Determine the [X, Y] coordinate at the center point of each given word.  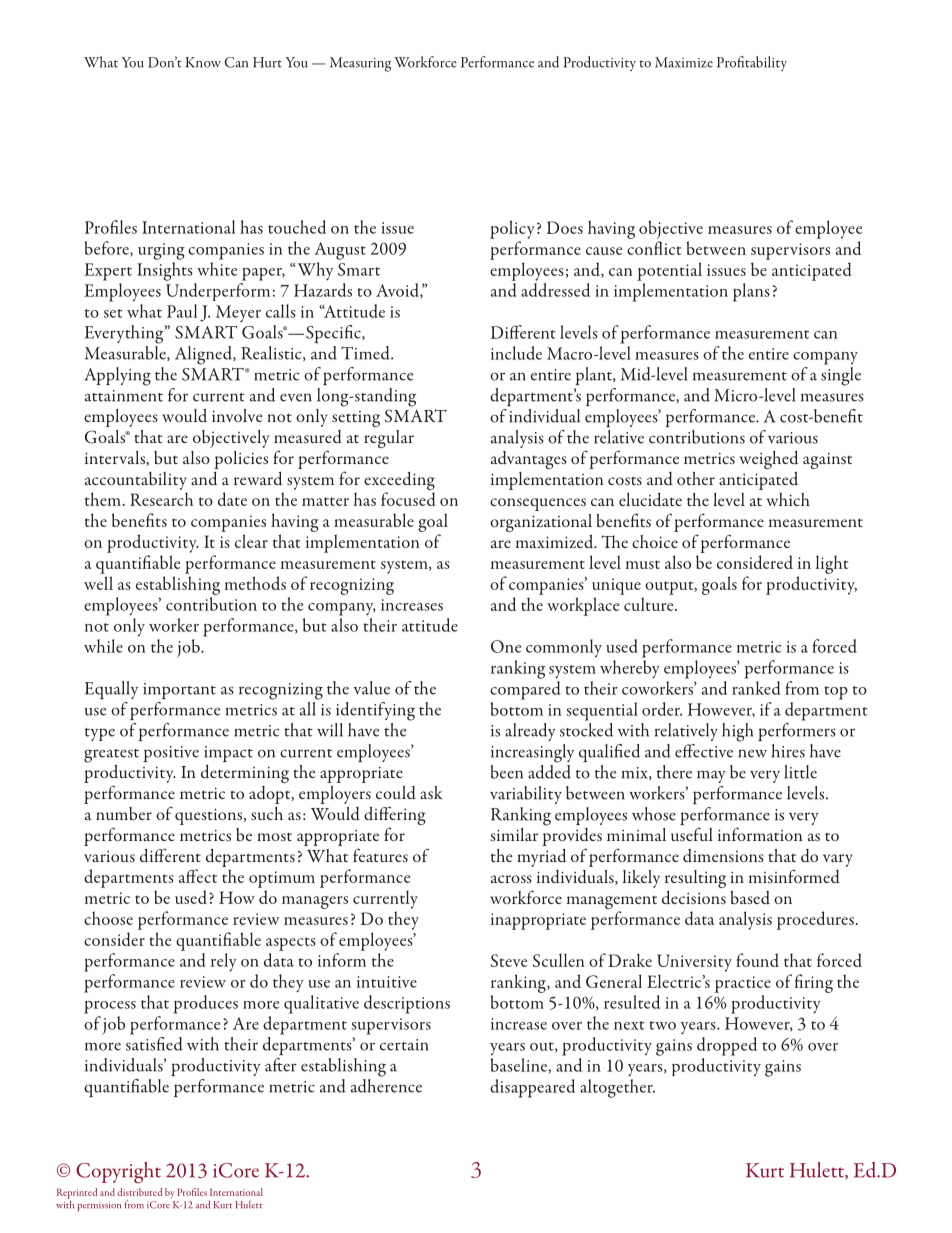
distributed [139, 1192]
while [103, 646]
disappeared [532, 1088]
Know [203, 62]
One [506, 646]
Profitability [752, 63]
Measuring [360, 64]
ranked [756, 688]
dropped [727, 1046]
